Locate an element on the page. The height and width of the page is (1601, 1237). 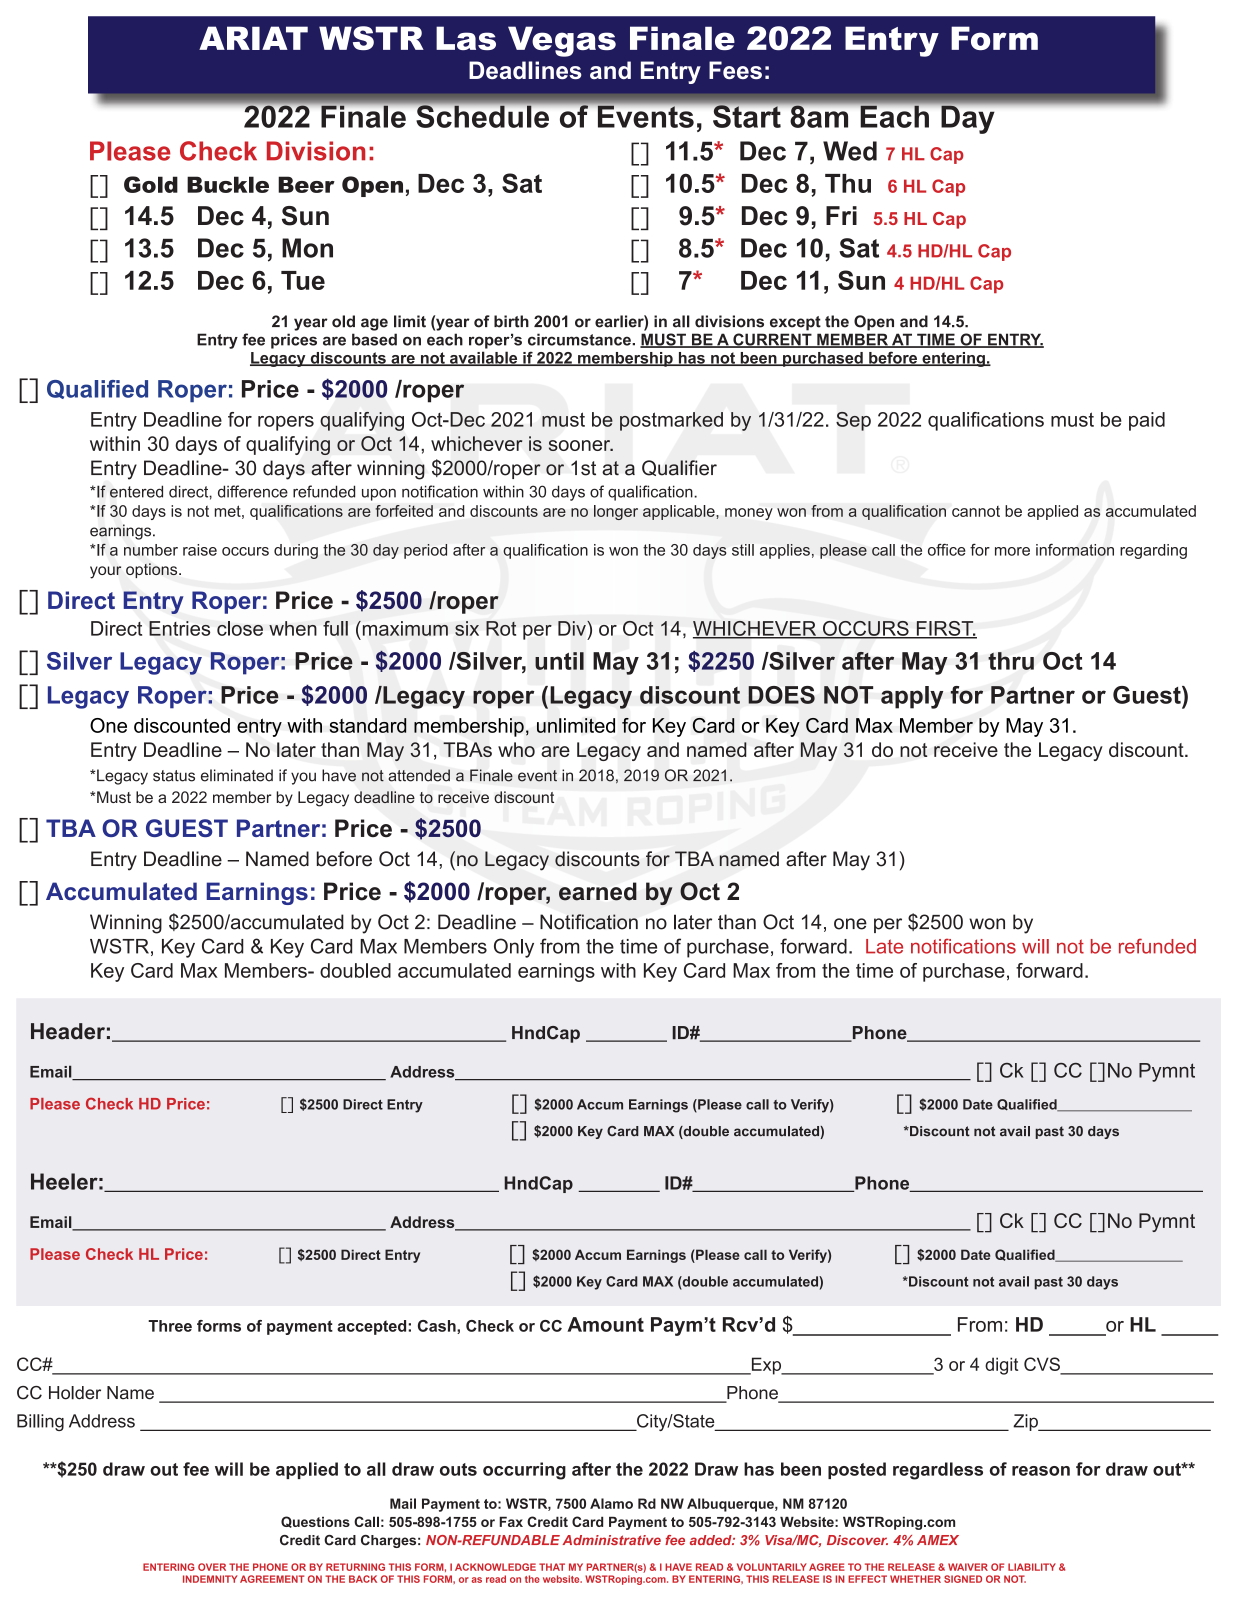
Vegas is located at coordinates (562, 41).
